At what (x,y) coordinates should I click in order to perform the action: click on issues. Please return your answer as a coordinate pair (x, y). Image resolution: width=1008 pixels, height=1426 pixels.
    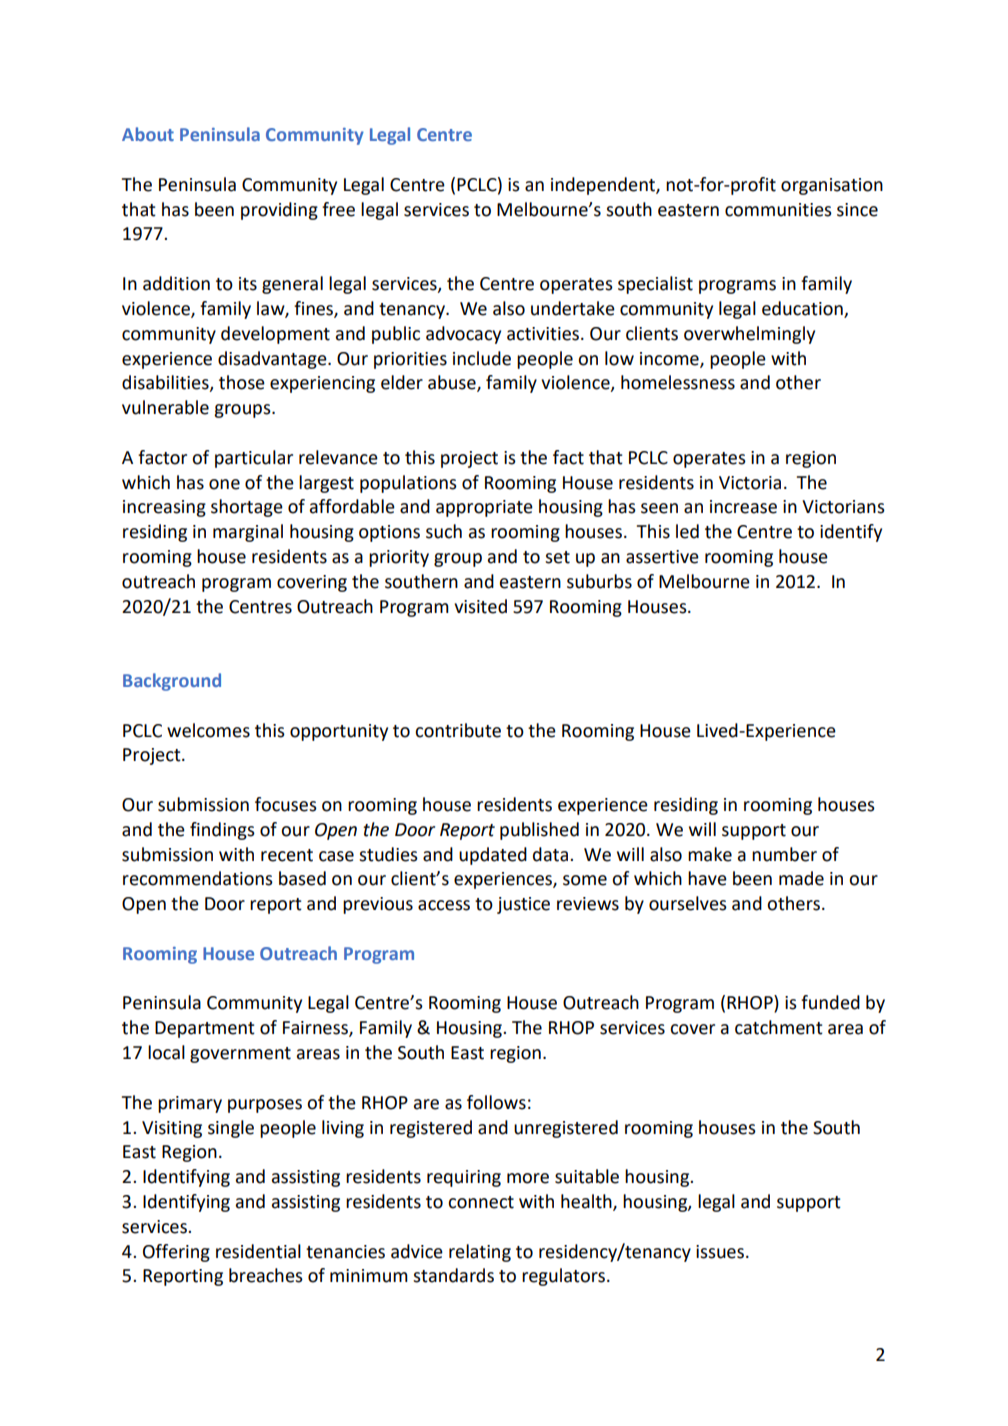
    Looking at the image, I should click on (720, 1252).
